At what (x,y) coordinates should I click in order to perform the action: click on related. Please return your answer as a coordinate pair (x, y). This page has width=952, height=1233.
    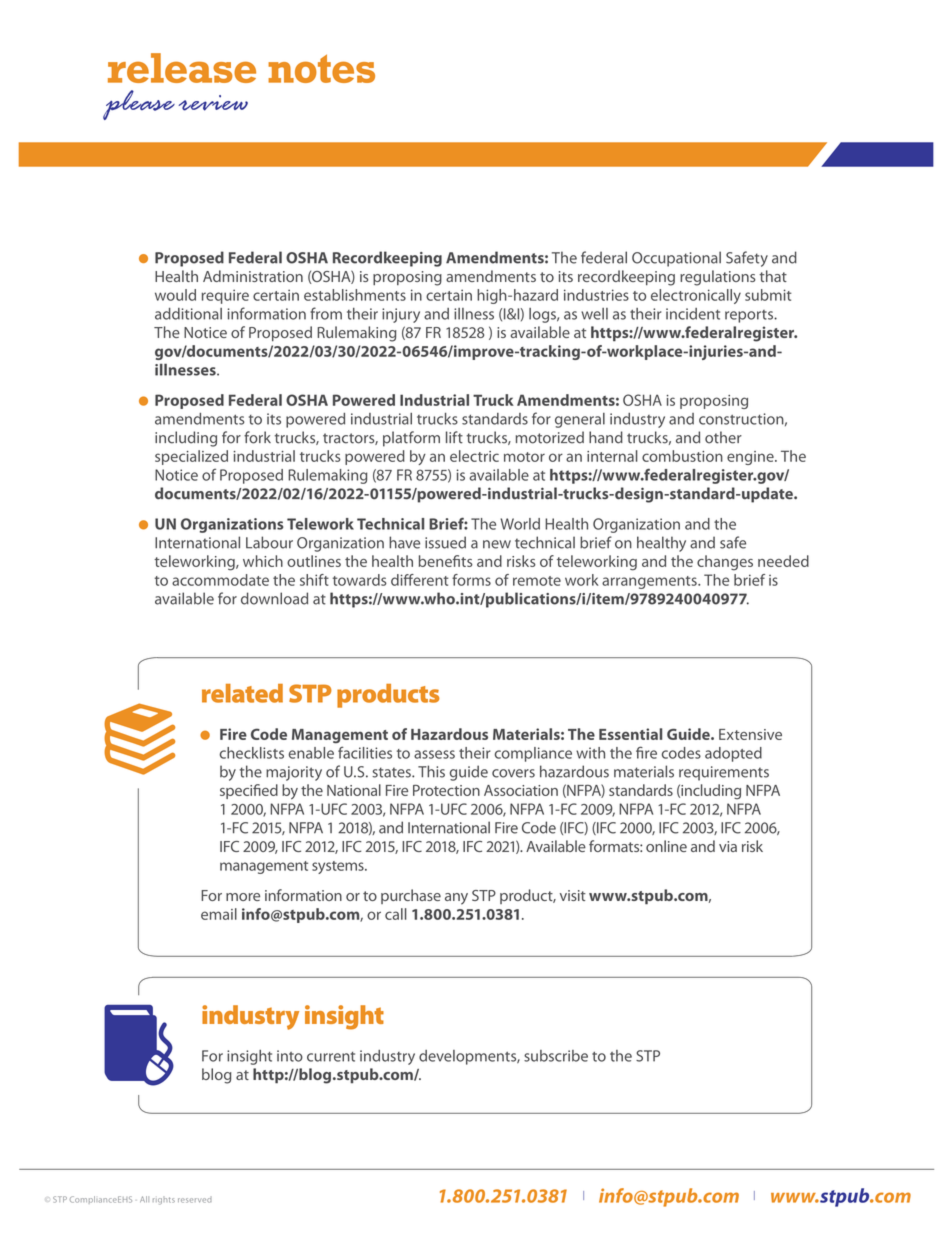
    Looking at the image, I should click on (242, 693).
